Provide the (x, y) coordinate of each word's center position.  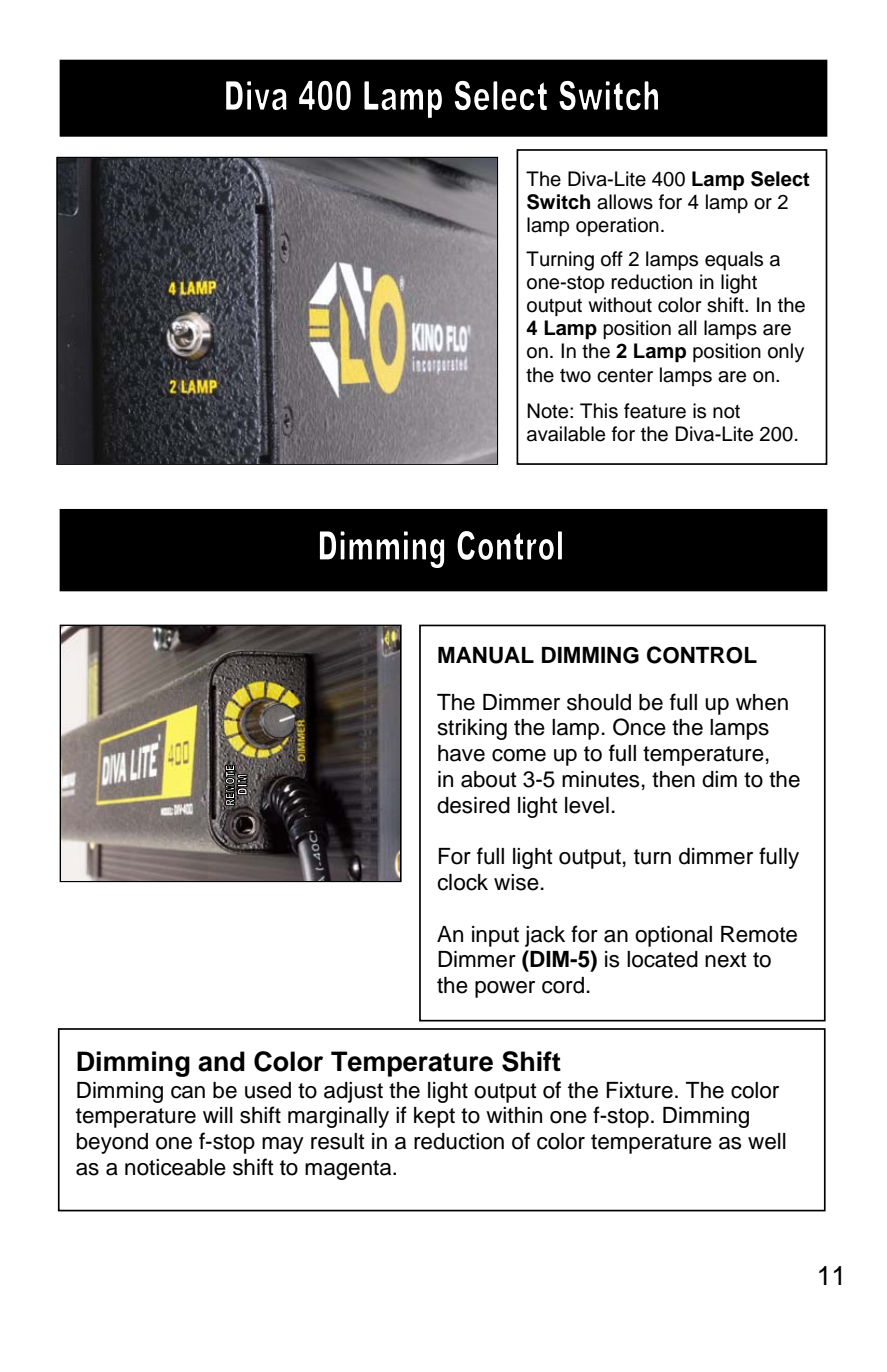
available (566, 434)
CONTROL (702, 655)
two (575, 376)
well (767, 1141)
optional (673, 936)
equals (734, 260)
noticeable (175, 1167)
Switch (558, 202)
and (221, 1061)
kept (434, 1117)
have (461, 753)
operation (617, 226)
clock (462, 882)
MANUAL (486, 655)
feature (655, 411)
